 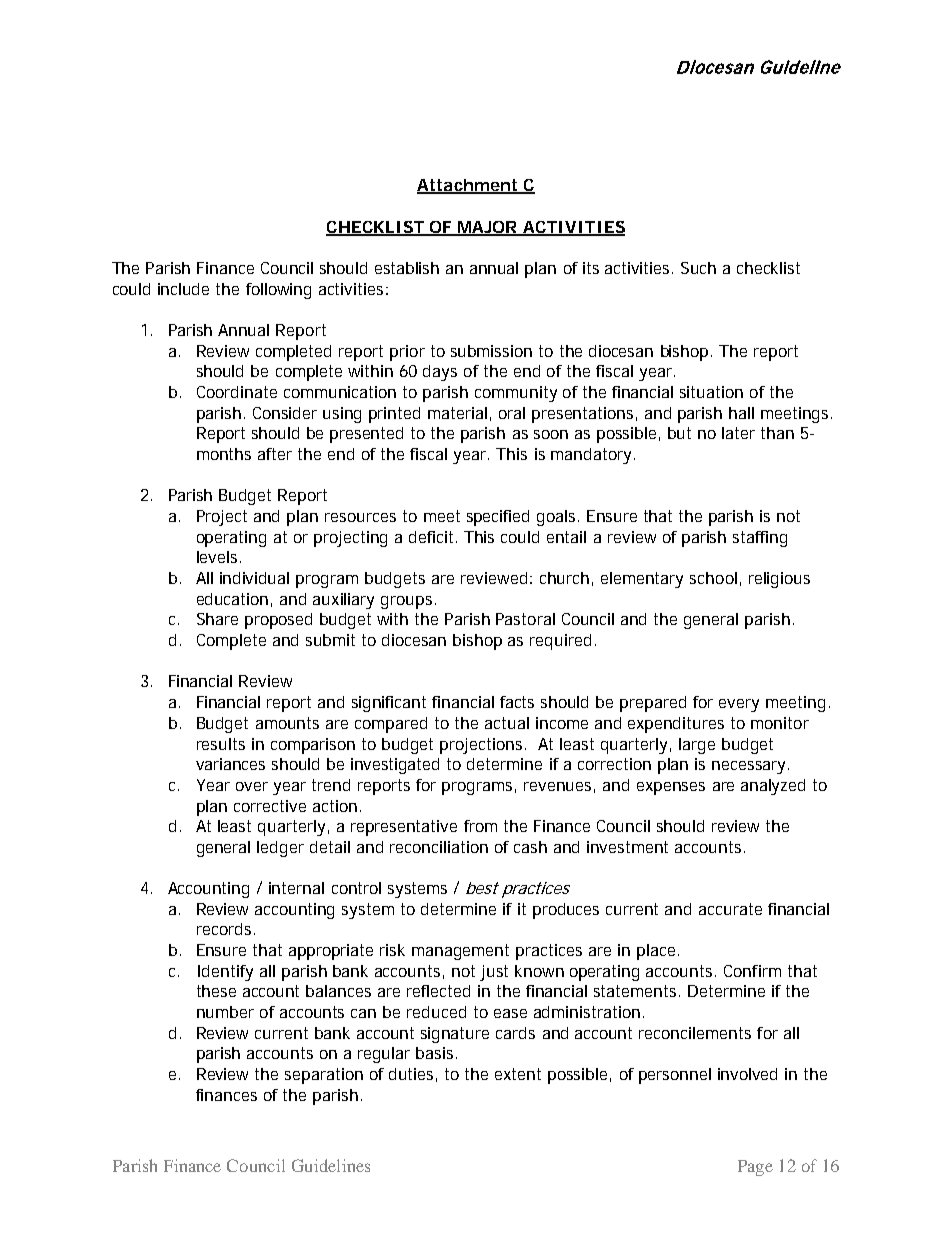 What do you see at coordinates (698, 268) in the screenshot?
I see `Such` at bounding box center [698, 268].
